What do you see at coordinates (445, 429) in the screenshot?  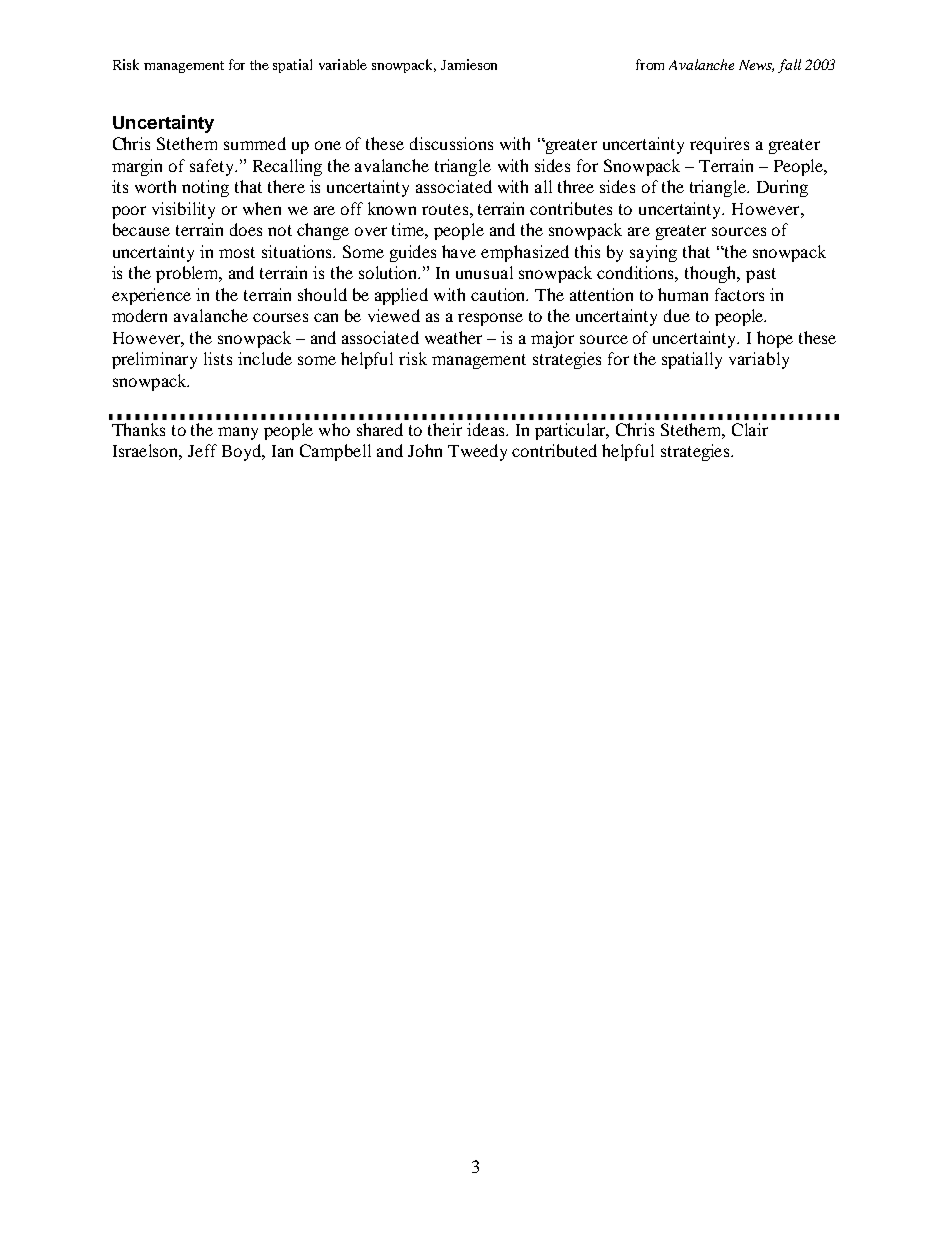 I see `their` at bounding box center [445, 429].
